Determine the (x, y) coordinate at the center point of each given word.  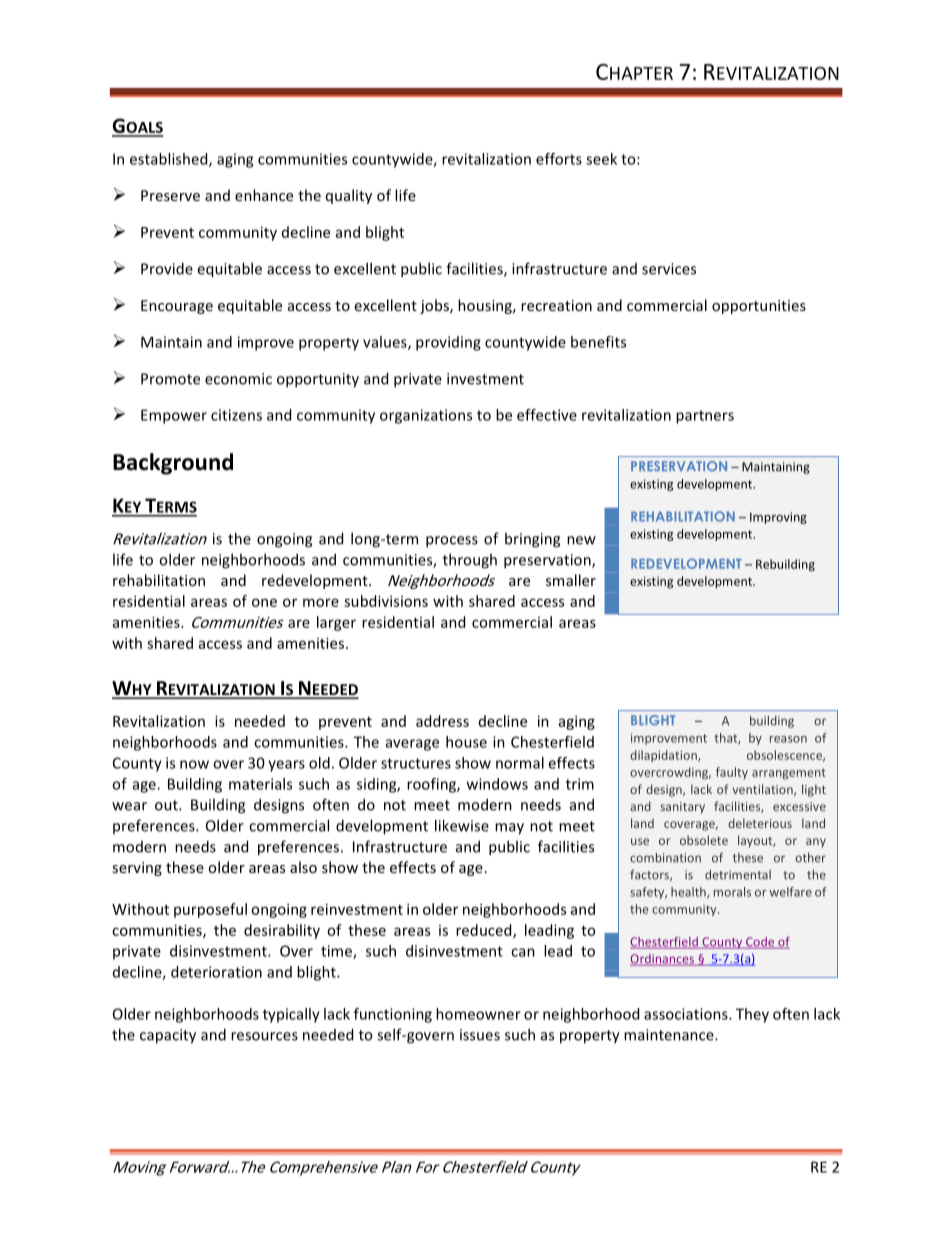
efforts (559, 159)
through (470, 561)
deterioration (216, 972)
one (264, 602)
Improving (778, 518)
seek (601, 159)
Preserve (170, 195)
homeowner (478, 1014)
